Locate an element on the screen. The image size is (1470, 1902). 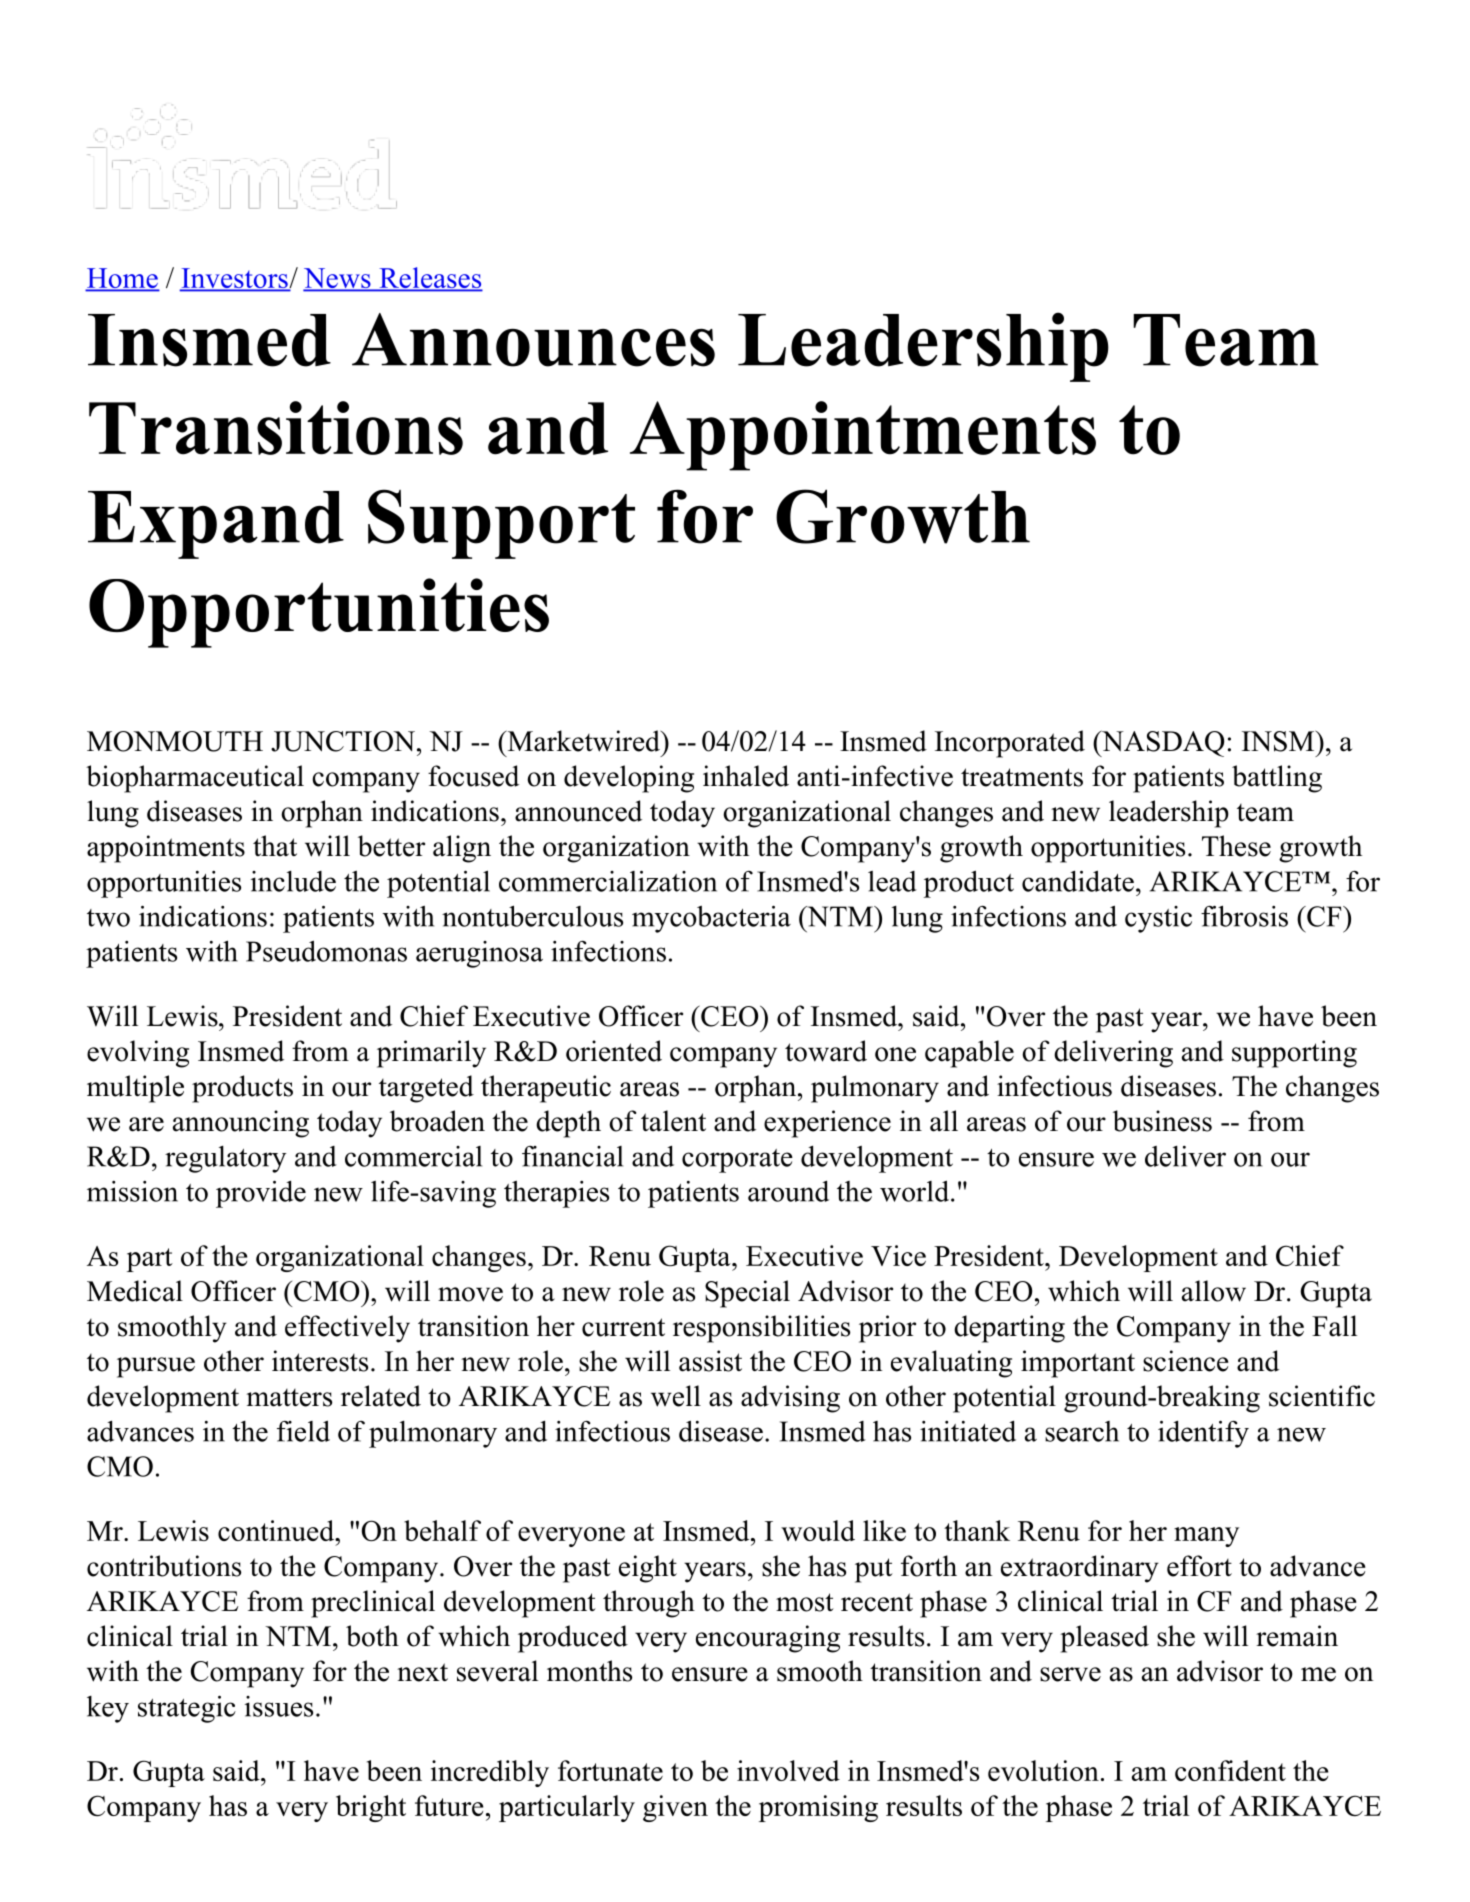
inhaled is located at coordinates (746, 776).
